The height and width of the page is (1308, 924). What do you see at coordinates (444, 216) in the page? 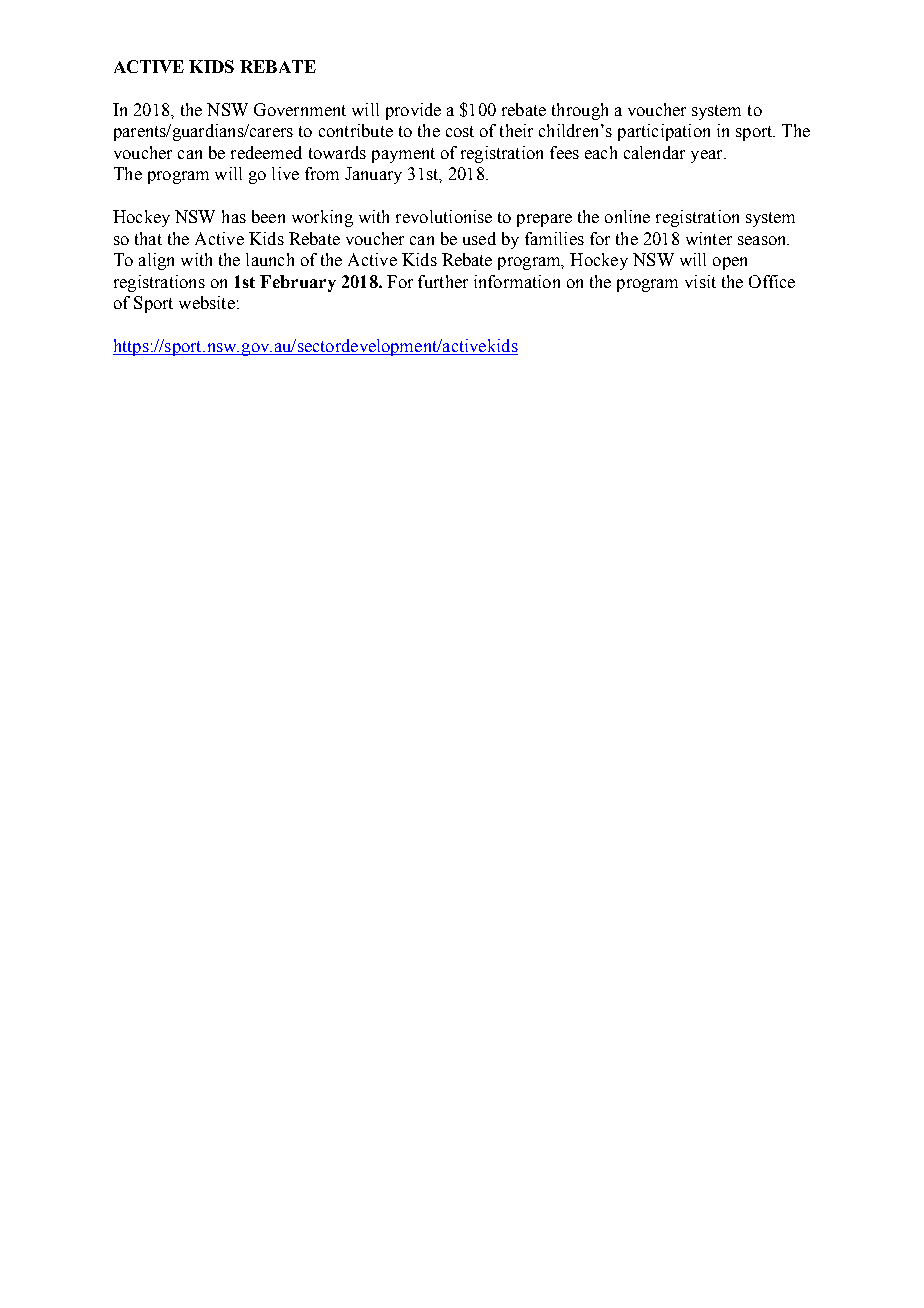
I see `revolutionise` at bounding box center [444, 216].
